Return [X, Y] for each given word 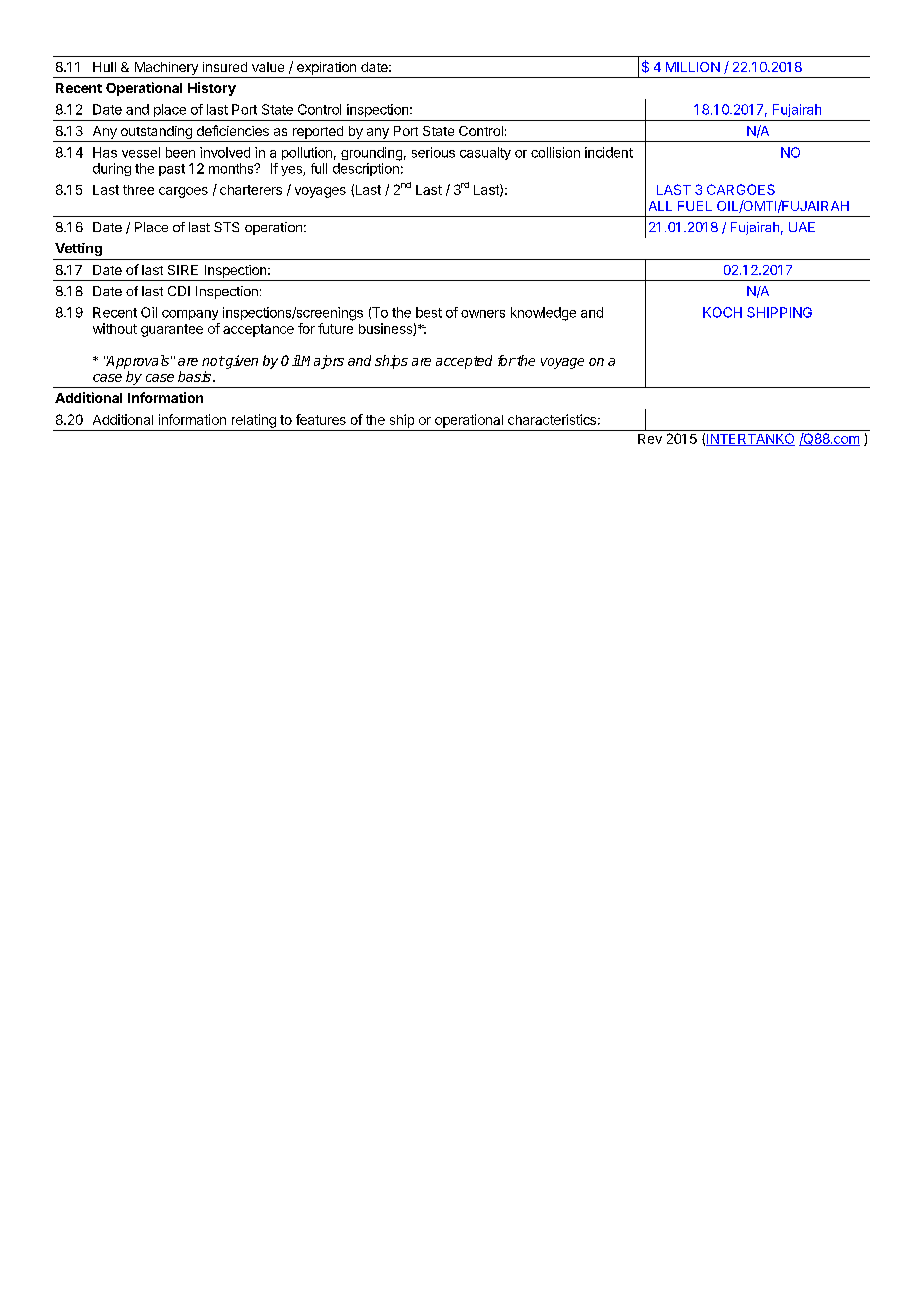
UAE [802, 227]
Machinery [166, 68]
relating [254, 421]
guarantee [172, 330]
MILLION [693, 67]
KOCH [722, 312]
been [180, 152]
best [429, 312]
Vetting [78, 249]
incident [609, 152]
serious [433, 152]
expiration [326, 68]
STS [226, 227]
